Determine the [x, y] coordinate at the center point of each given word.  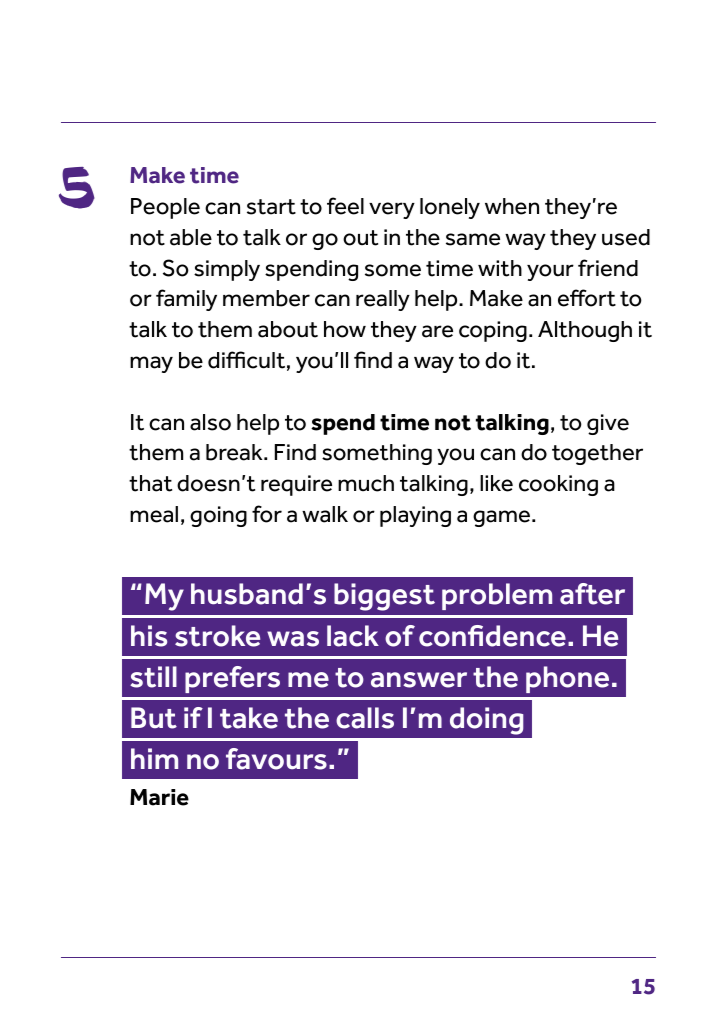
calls [365, 718]
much [366, 483]
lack [353, 636]
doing [487, 721]
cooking [558, 485]
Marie [159, 797]
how [345, 329]
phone [567, 679]
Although [585, 331]
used [626, 237]
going [218, 516]
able [191, 237]
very [392, 210]
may [151, 364]
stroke [217, 636]
